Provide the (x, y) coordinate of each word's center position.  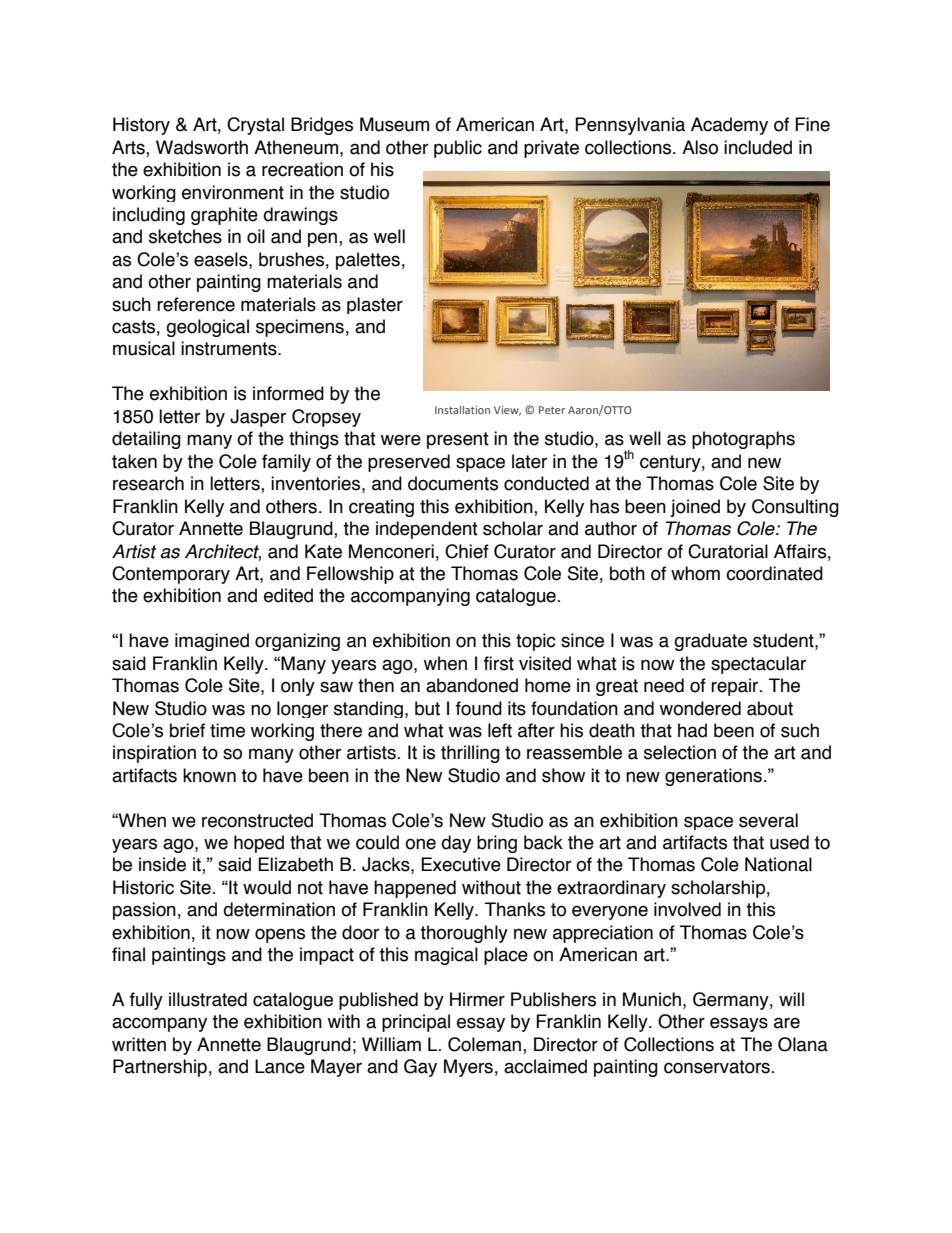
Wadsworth (202, 147)
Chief (467, 551)
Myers (468, 1068)
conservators (718, 1067)
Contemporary (171, 575)
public (458, 149)
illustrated (208, 999)
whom (695, 573)
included (758, 147)
